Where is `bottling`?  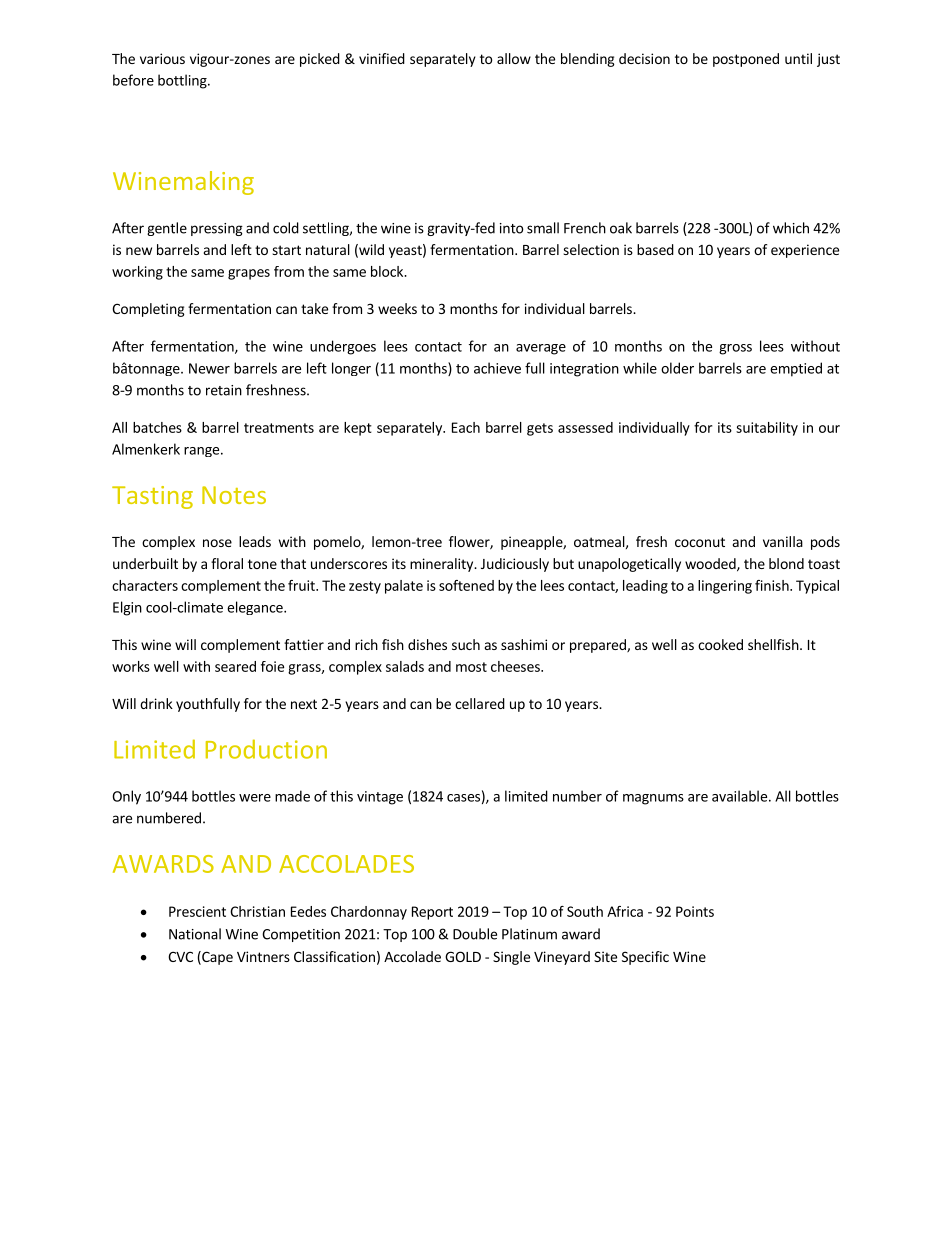 bottling is located at coordinates (183, 81).
